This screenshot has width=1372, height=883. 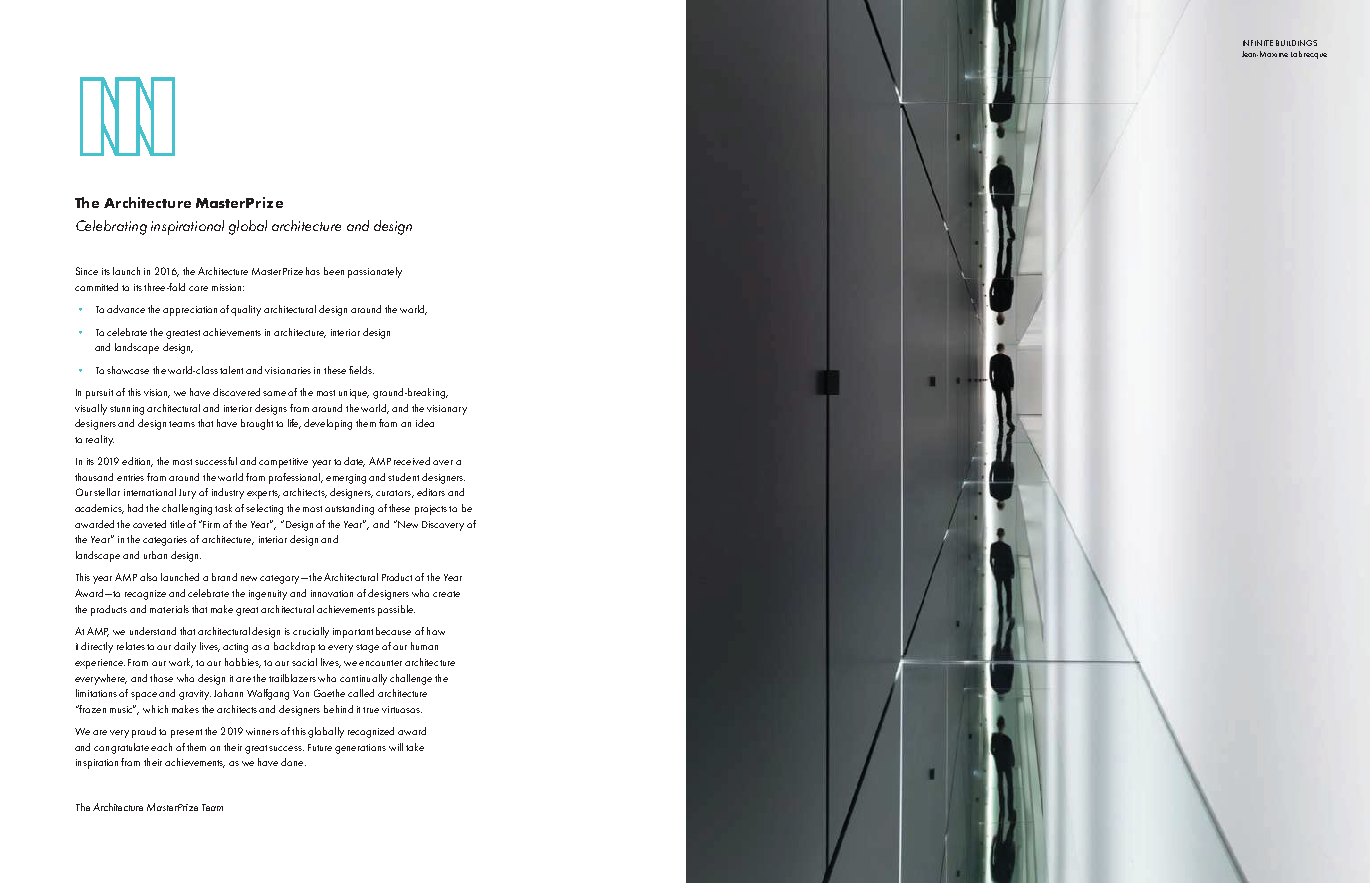 What do you see at coordinates (198, 288) in the screenshot?
I see `core` at bounding box center [198, 288].
